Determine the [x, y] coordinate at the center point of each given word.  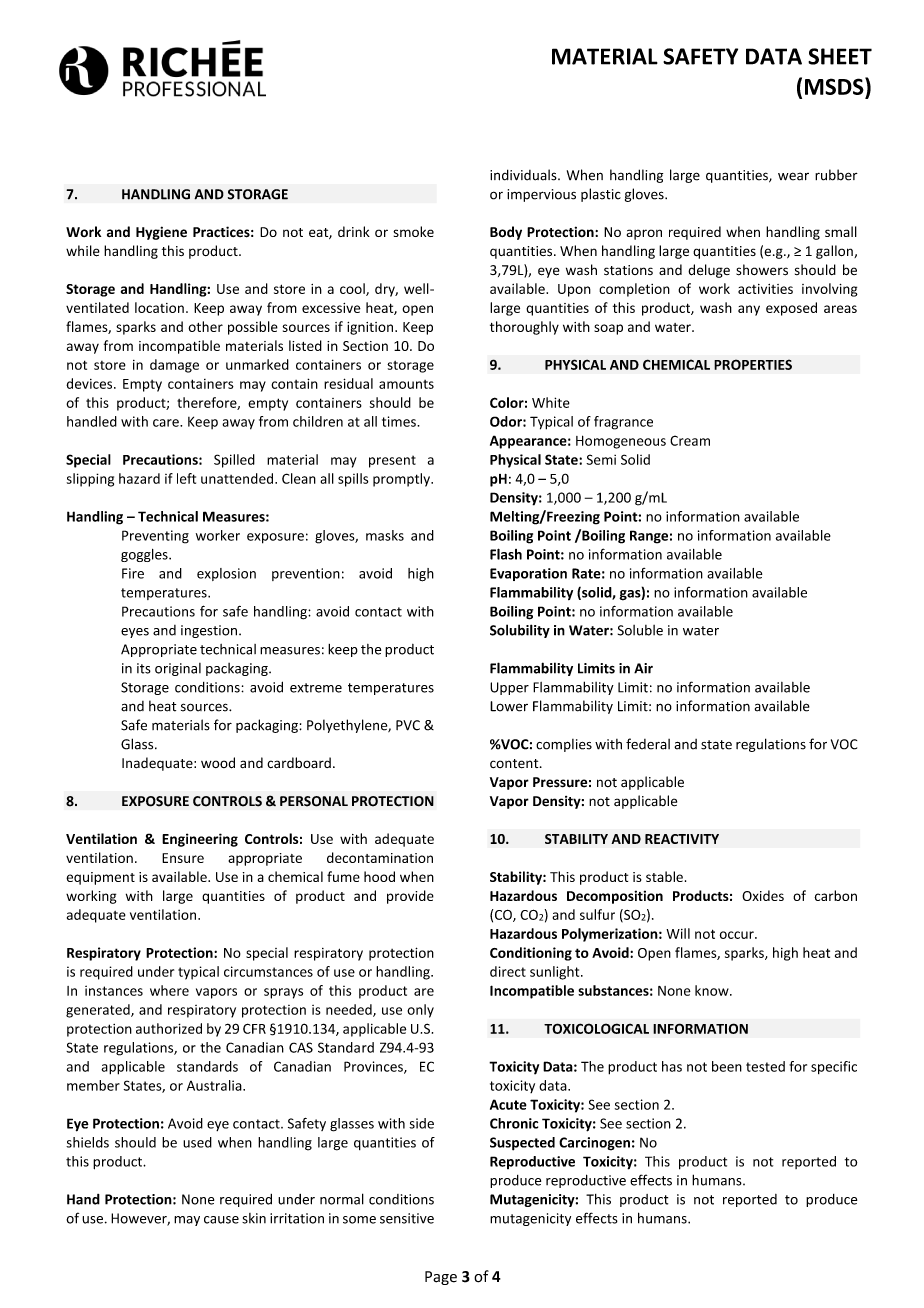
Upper [509, 688]
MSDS [835, 86]
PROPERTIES [753, 364]
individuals [524, 175]
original [178, 669]
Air [643, 668]
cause [221, 1220]
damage [174, 366]
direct [508, 971]
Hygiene [161, 233]
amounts [406, 384]
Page [441, 1278]
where [169, 990]
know [713, 990]
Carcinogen [594, 1144]
